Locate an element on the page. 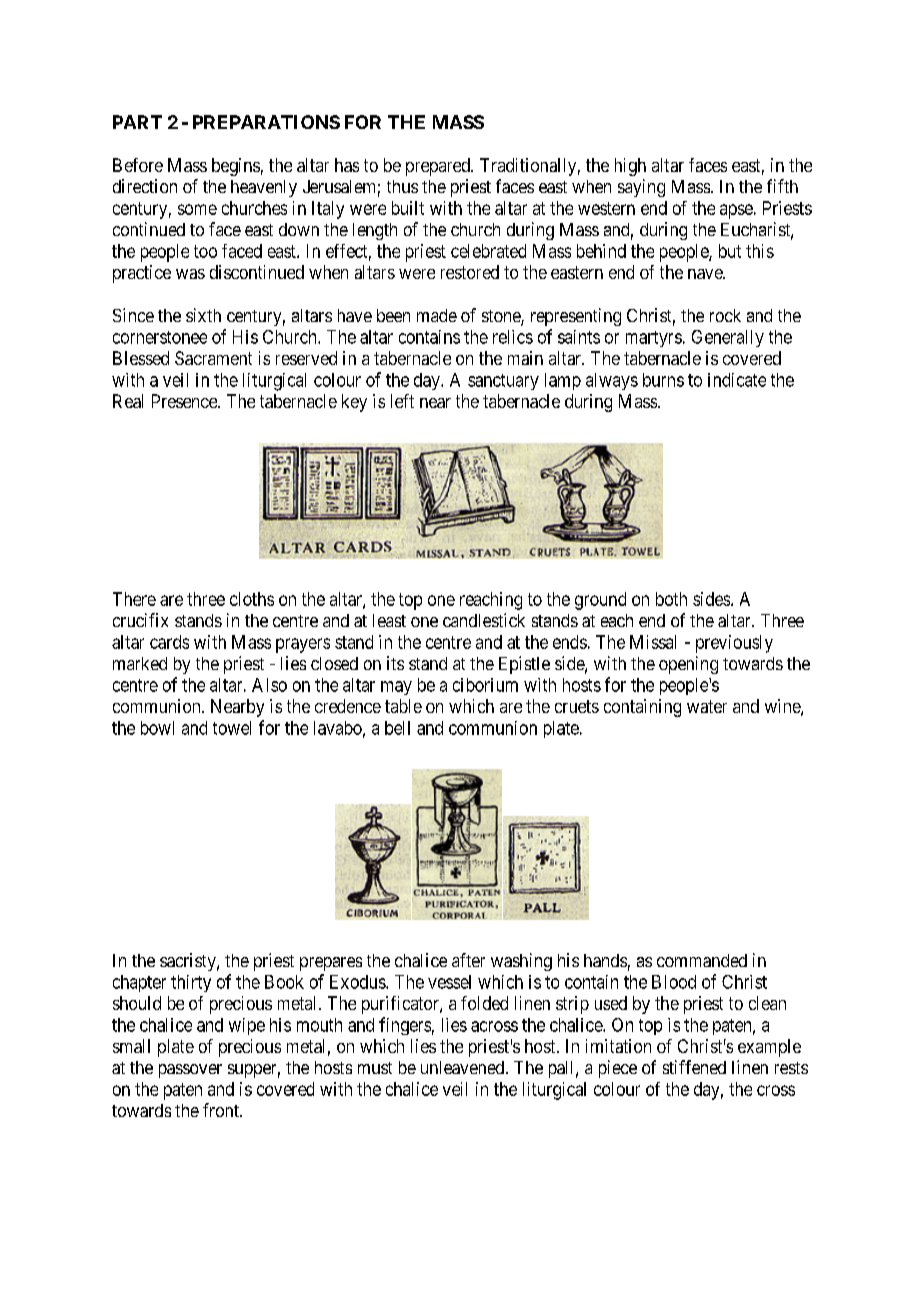 Image resolution: width=924 pixels, height=1308 pixels. cloths is located at coordinates (252, 599).
